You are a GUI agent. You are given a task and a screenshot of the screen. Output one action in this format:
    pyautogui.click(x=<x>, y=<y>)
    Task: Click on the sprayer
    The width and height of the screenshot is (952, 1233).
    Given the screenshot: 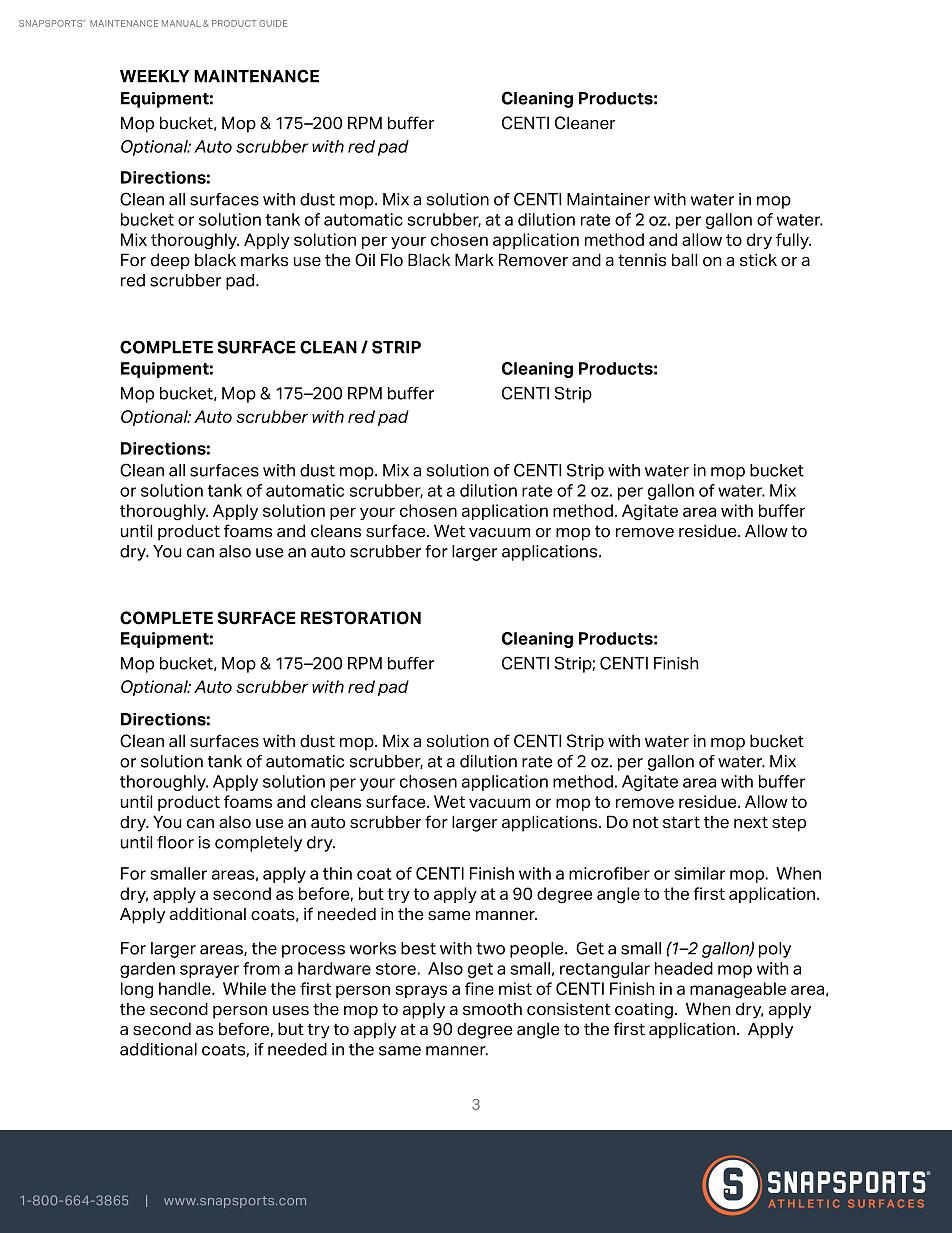 What is the action you would take?
    pyautogui.click(x=209, y=971)
